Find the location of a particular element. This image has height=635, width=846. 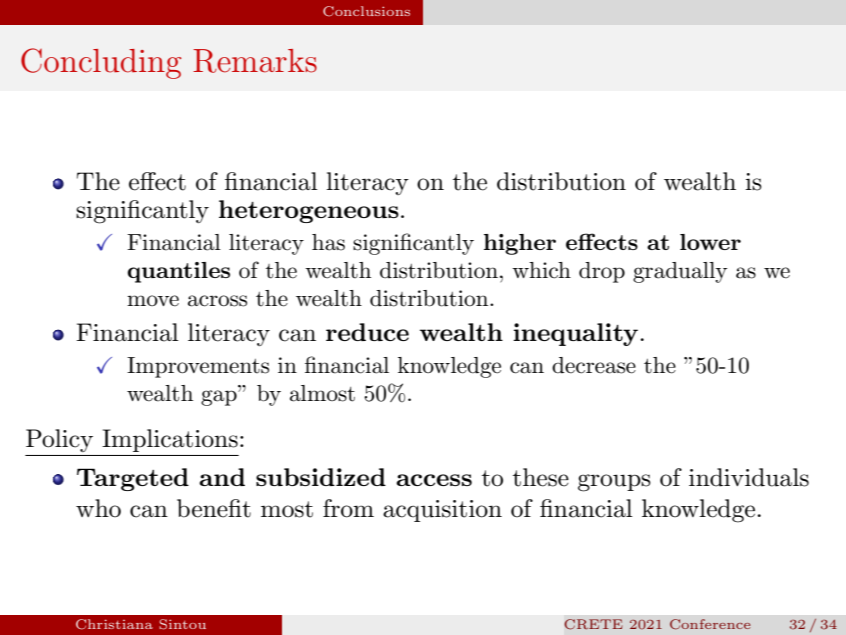

Concluding is located at coordinates (101, 63).
